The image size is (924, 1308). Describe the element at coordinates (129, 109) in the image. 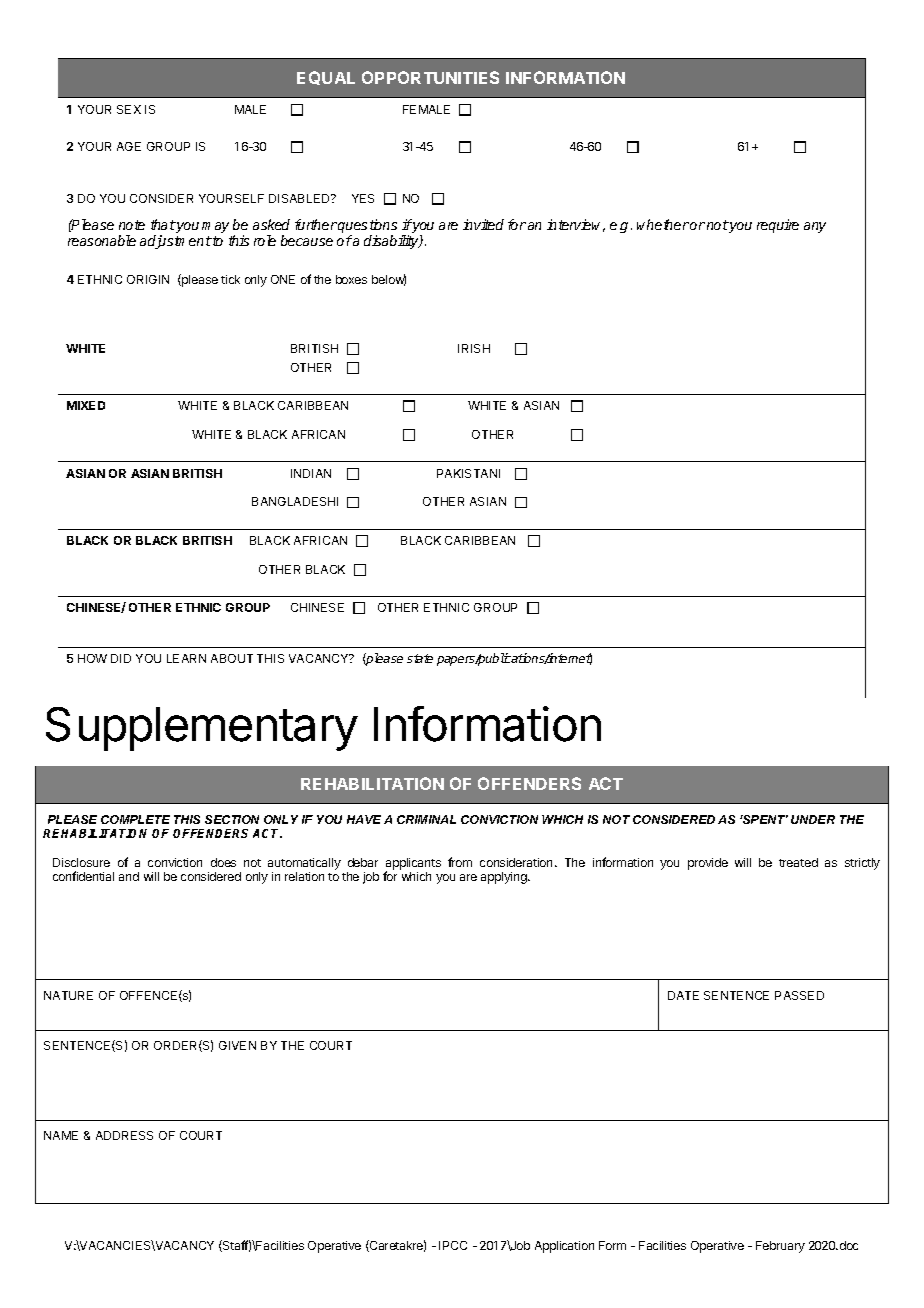

I see `SEX` at that location.
